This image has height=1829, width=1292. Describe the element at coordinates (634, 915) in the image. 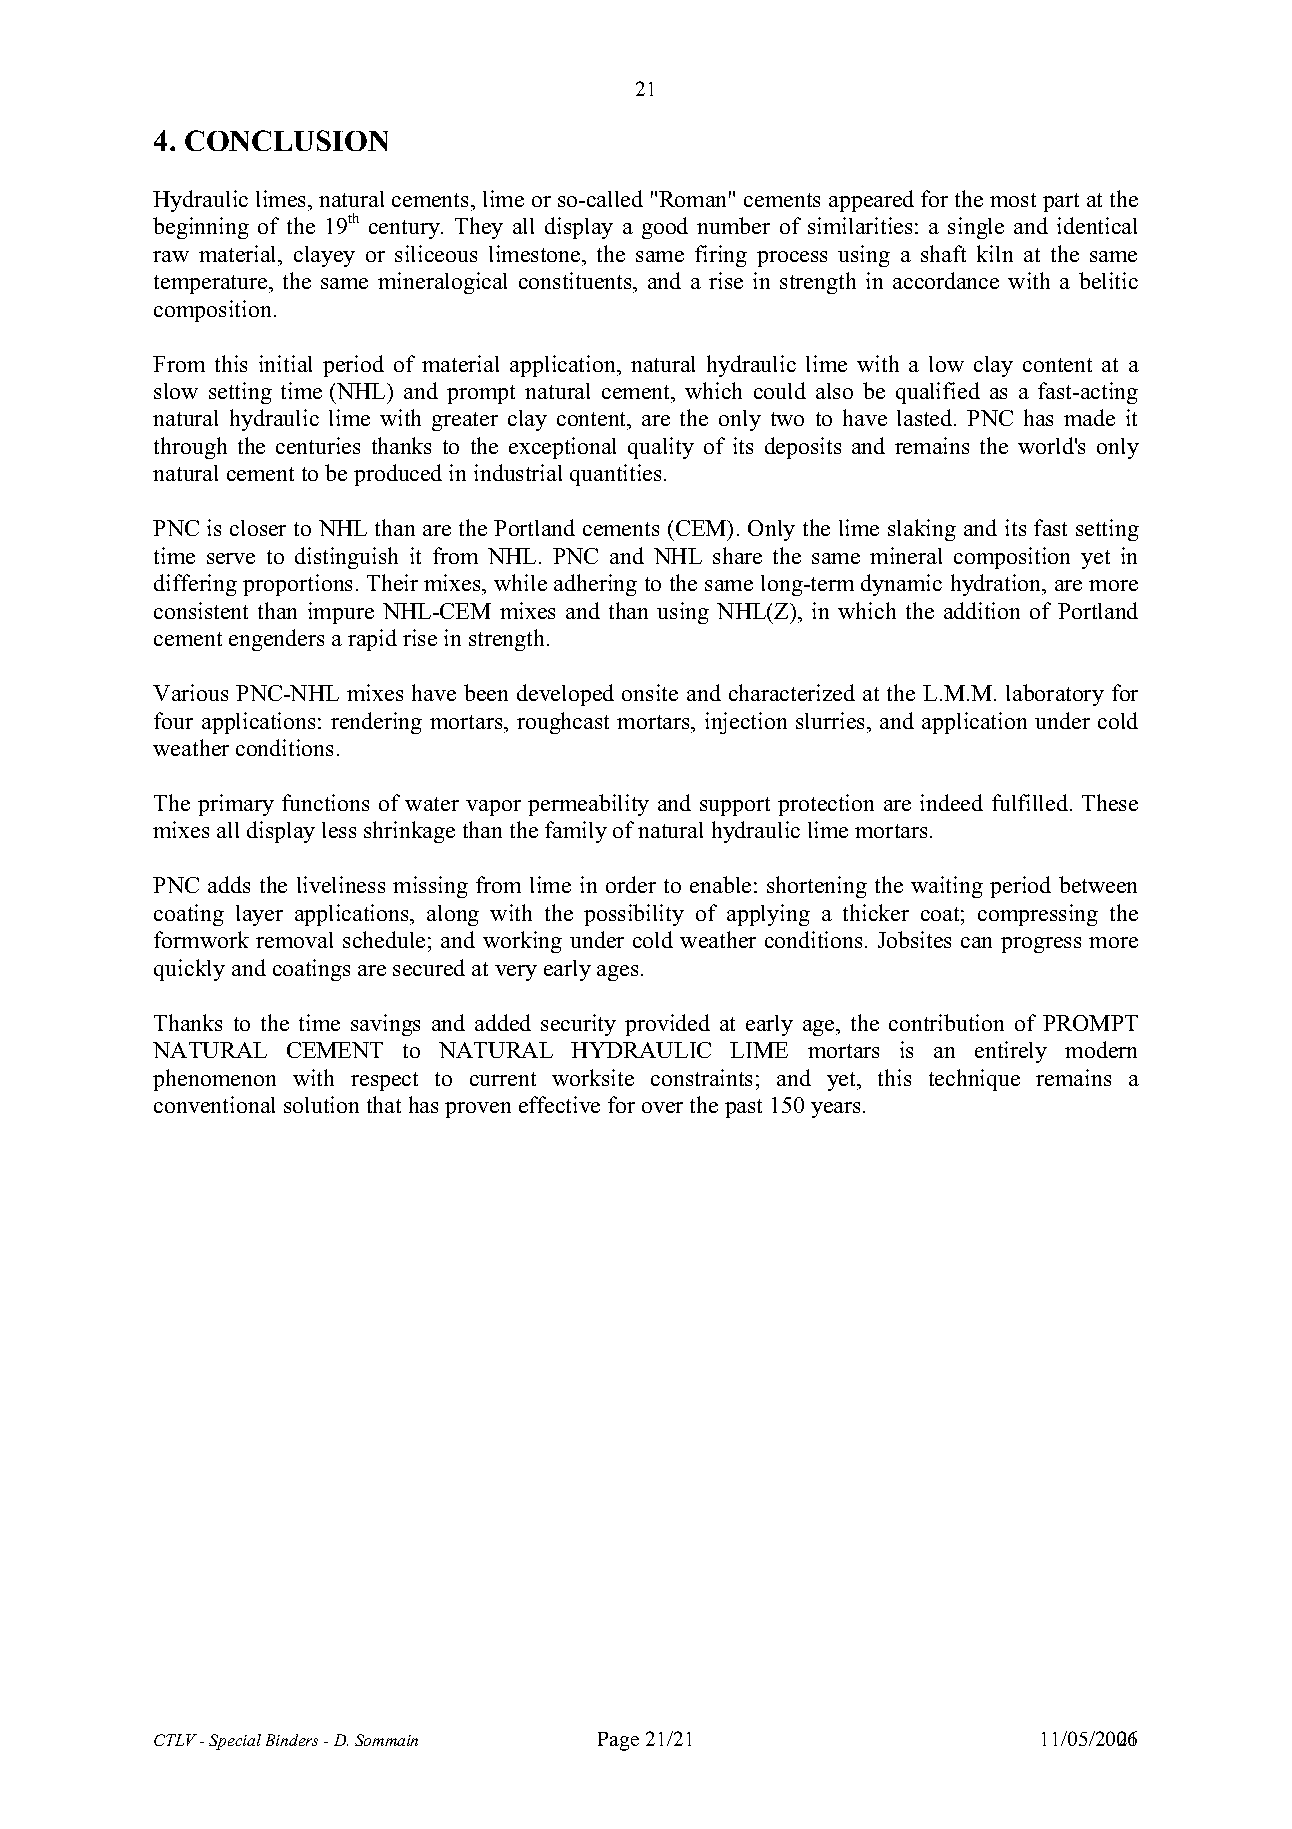

I see `possibility` at that location.
